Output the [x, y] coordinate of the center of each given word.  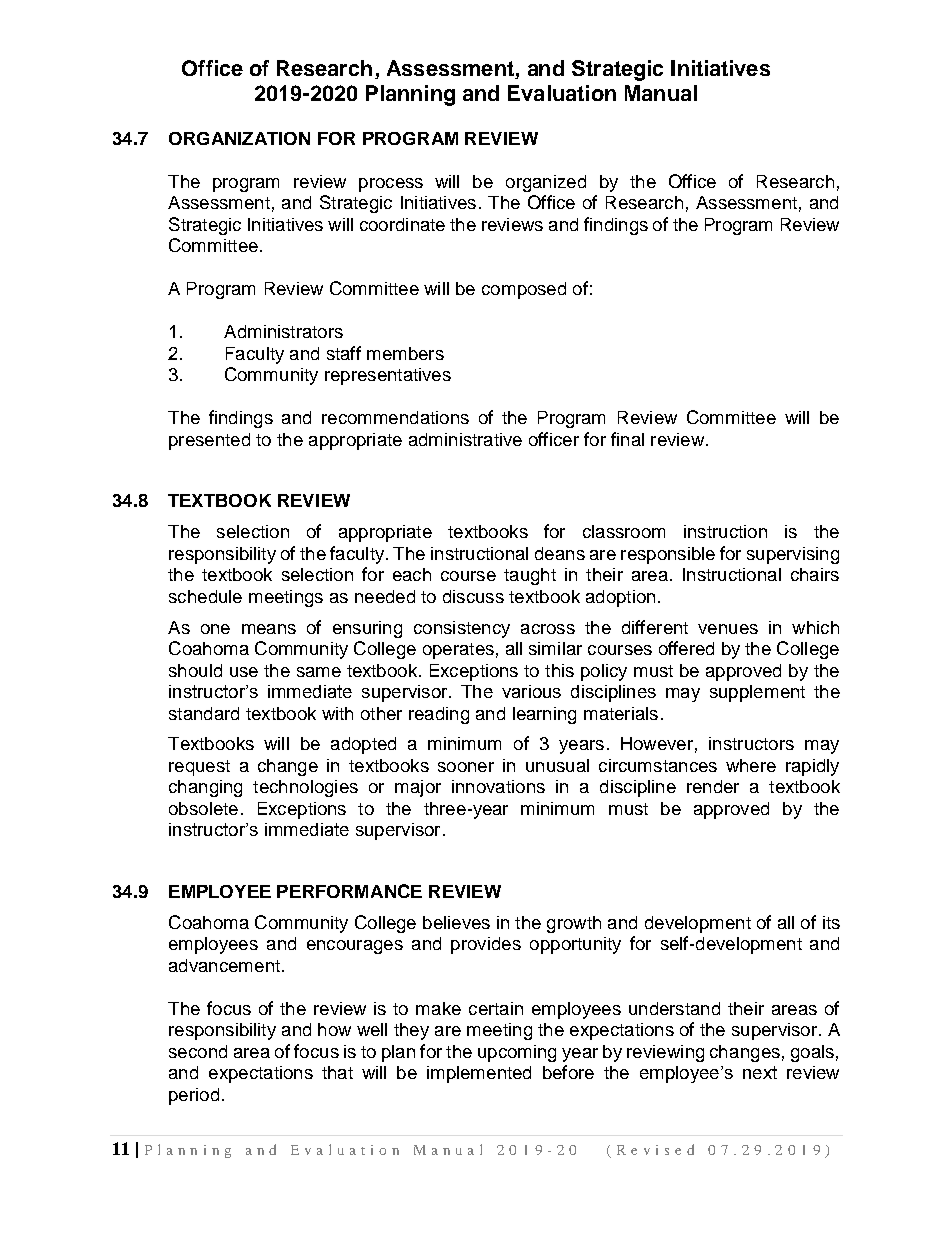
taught [530, 576]
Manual [661, 93]
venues [728, 629]
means [269, 629]
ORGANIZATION [239, 138]
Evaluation [562, 93]
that [337, 1072]
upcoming [517, 1053]
